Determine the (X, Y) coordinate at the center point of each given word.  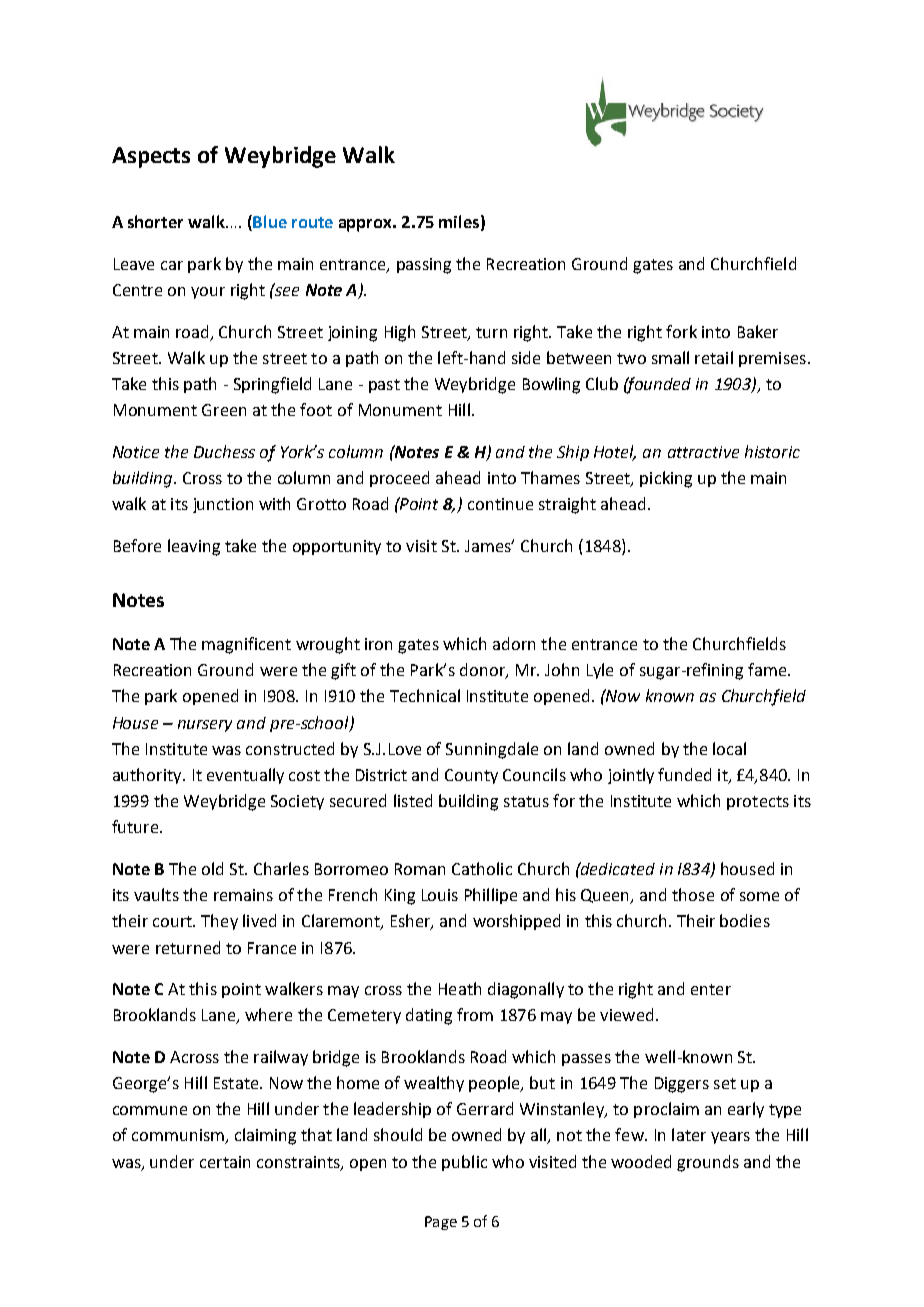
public (464, 1163)
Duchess (224, 451)
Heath (460, 988)
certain (225, 1162)
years (730, 1138)
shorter (155, 221)
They (219, 922)
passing (424, 266)
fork (681, 331)
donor (483, 671)
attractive (703, 452)
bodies (745, 920)
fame (768, 669)
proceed (399, 479)
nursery (205, 726)
